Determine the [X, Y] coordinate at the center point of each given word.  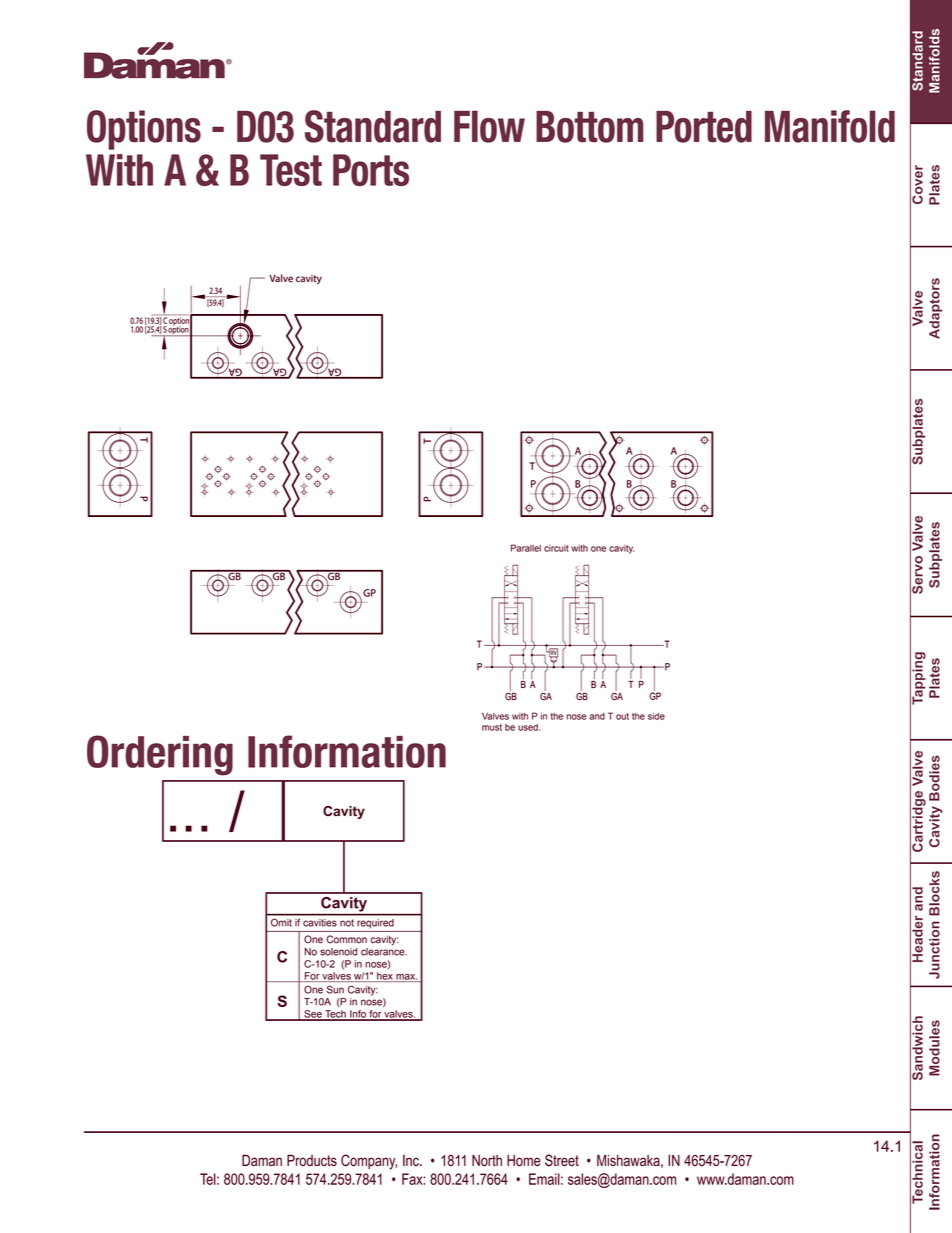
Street [562, 1160]
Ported [704, 127]
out [622, 716]
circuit [556, 548]
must [492, 727]
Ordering [160, 755]
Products [312, 1161]
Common [346, 939]
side [656, 716]
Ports [371, 170]
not [347, 923]
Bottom [590, 127]
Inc [412, 1160]
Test [291, 170]
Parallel [526, 548]
